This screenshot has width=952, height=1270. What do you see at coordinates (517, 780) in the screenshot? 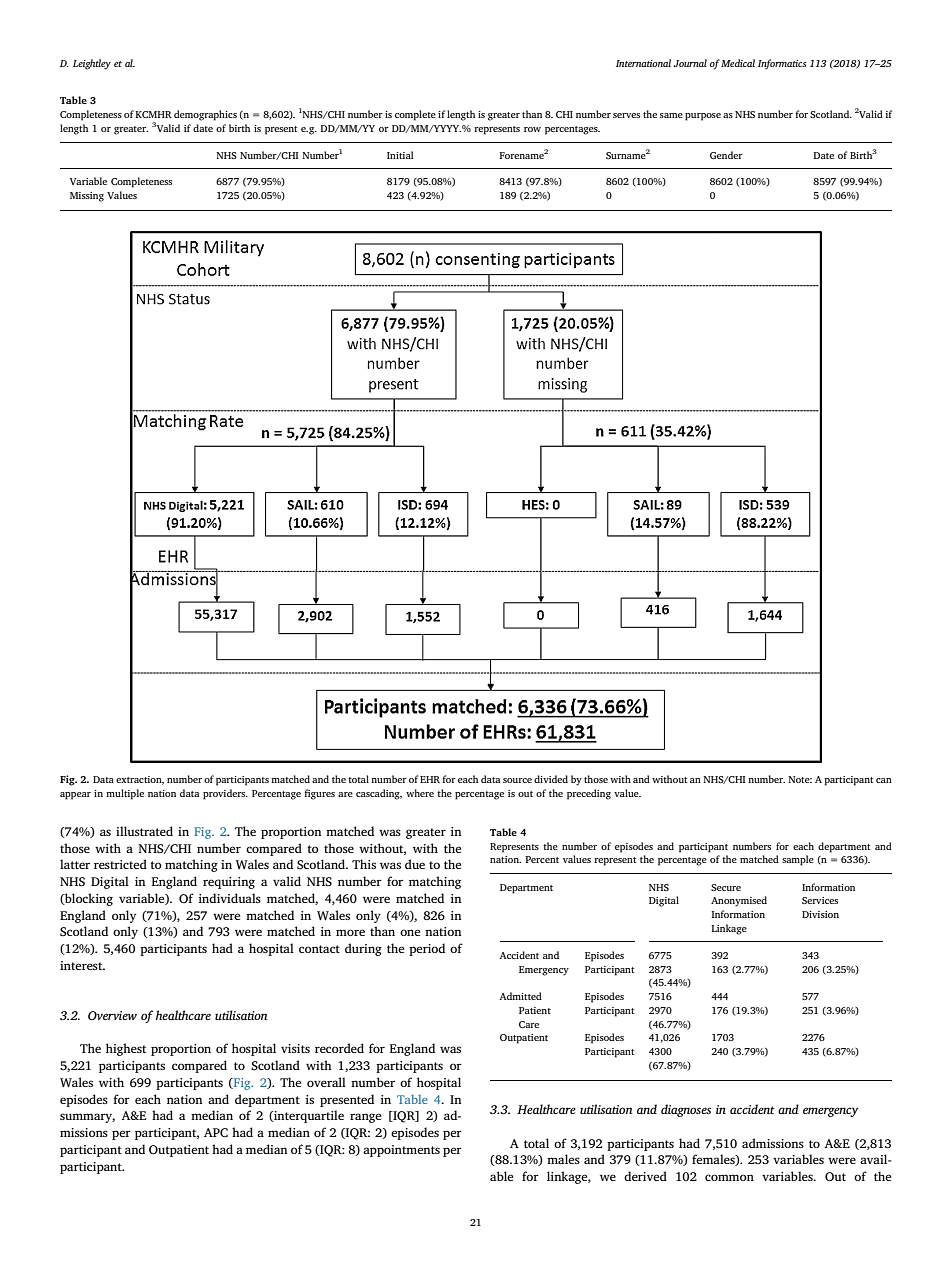
I see `source` at bounding box center [517, 780].
